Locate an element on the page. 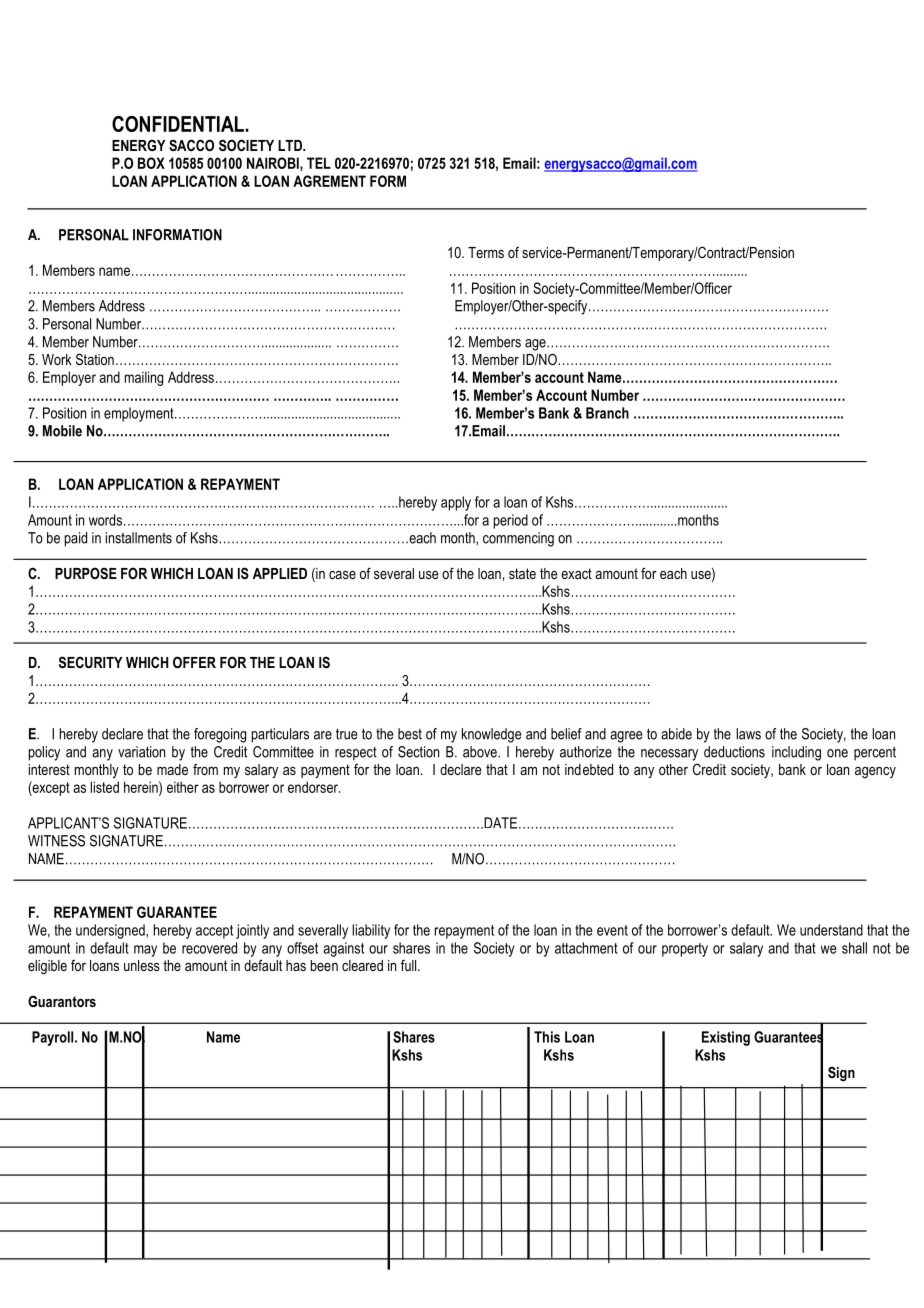  unless is located at coordinates (142, 965).
